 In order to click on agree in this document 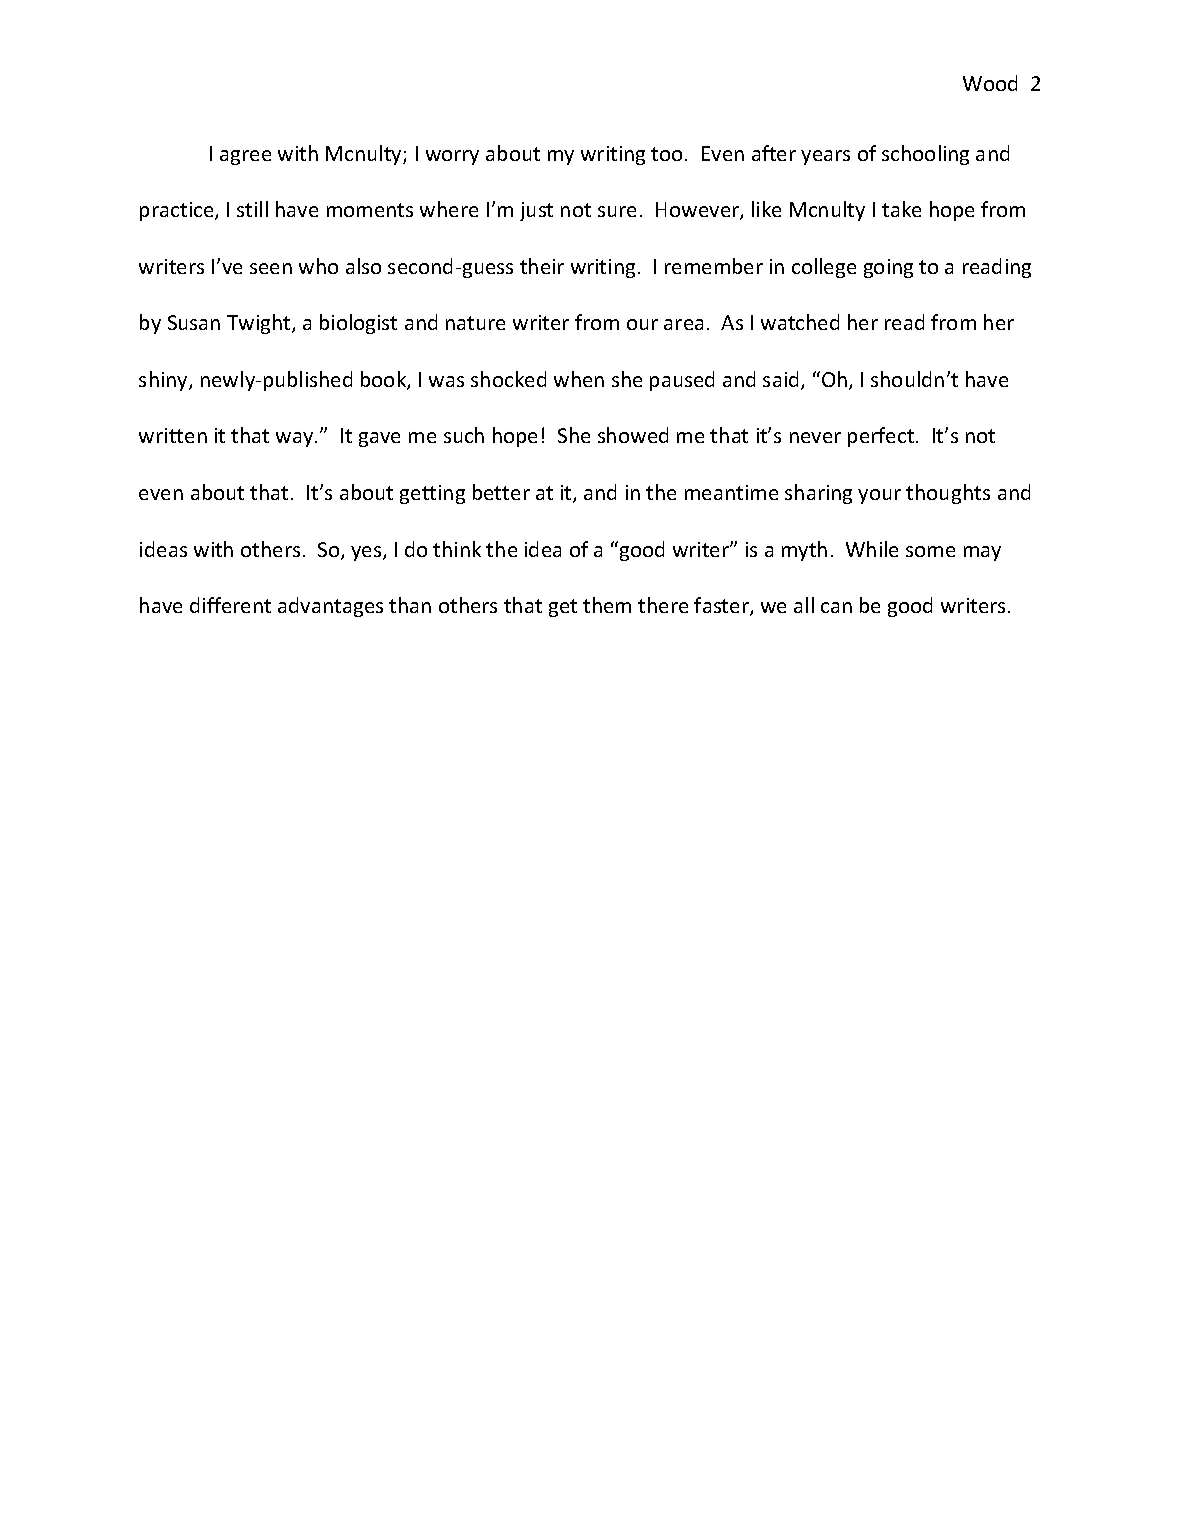, I will do `click(245, 157)`.
